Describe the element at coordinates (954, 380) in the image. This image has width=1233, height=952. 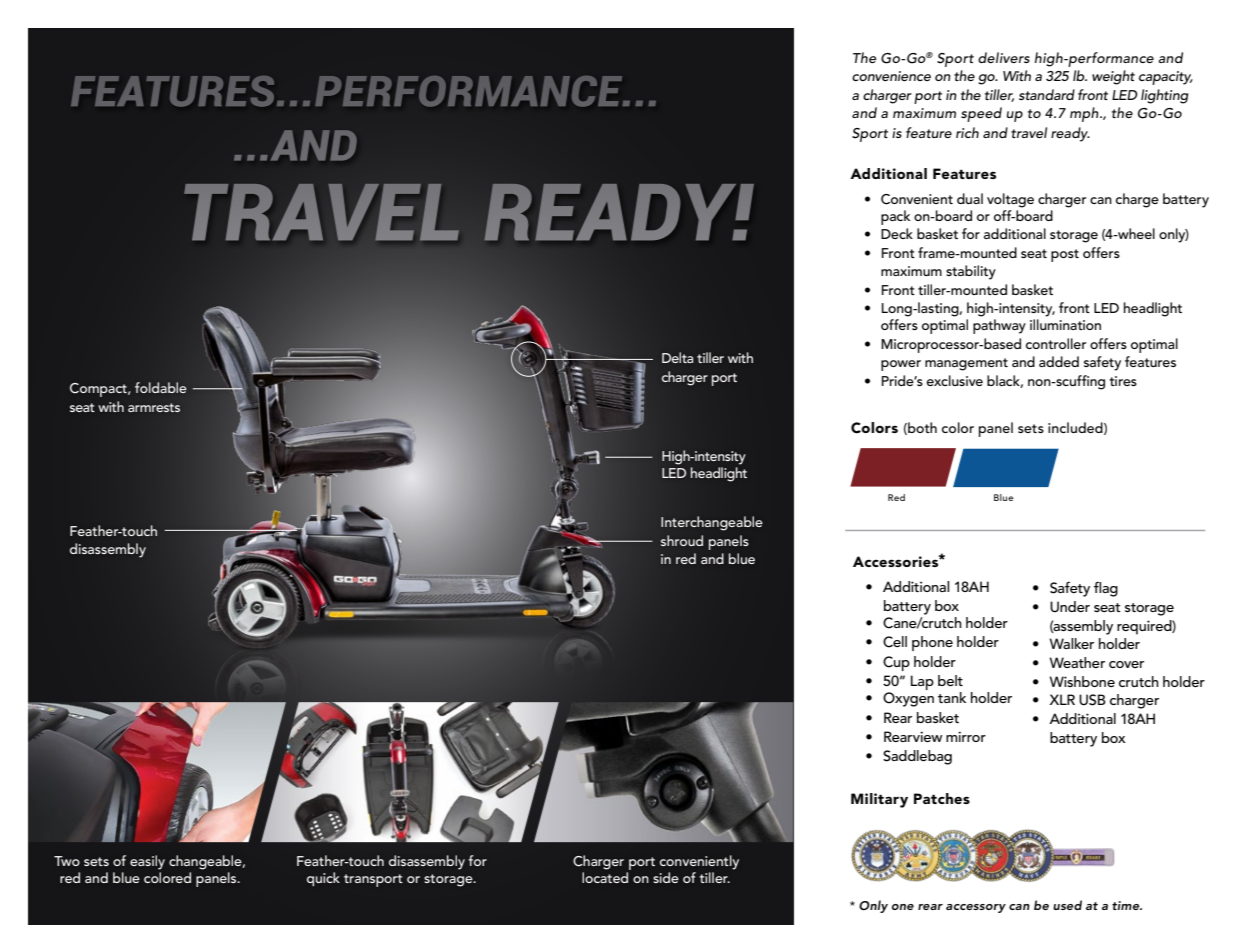
I see `exclusive` at that location.
